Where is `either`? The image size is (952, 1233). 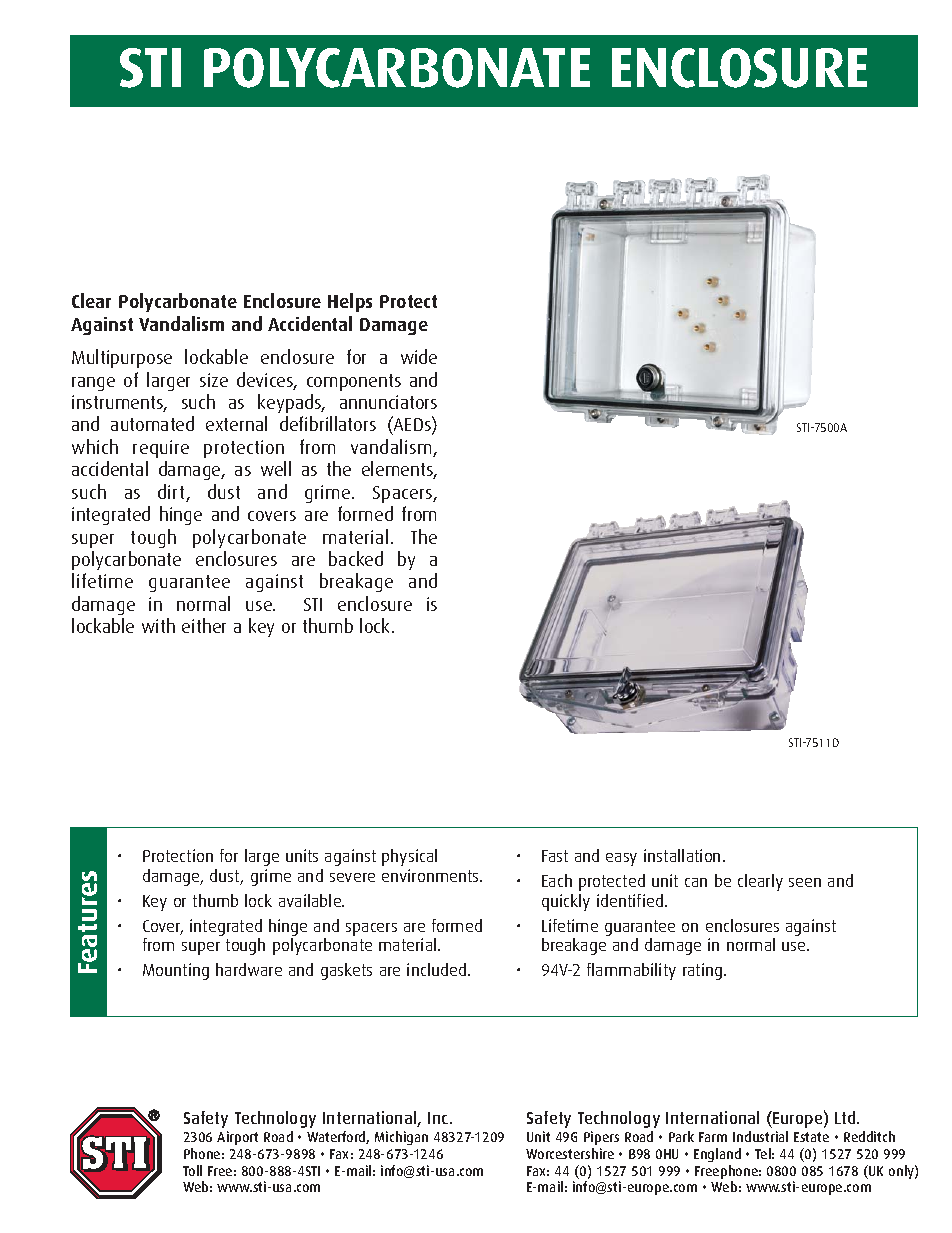 either is located at coordinates (204, 625).
